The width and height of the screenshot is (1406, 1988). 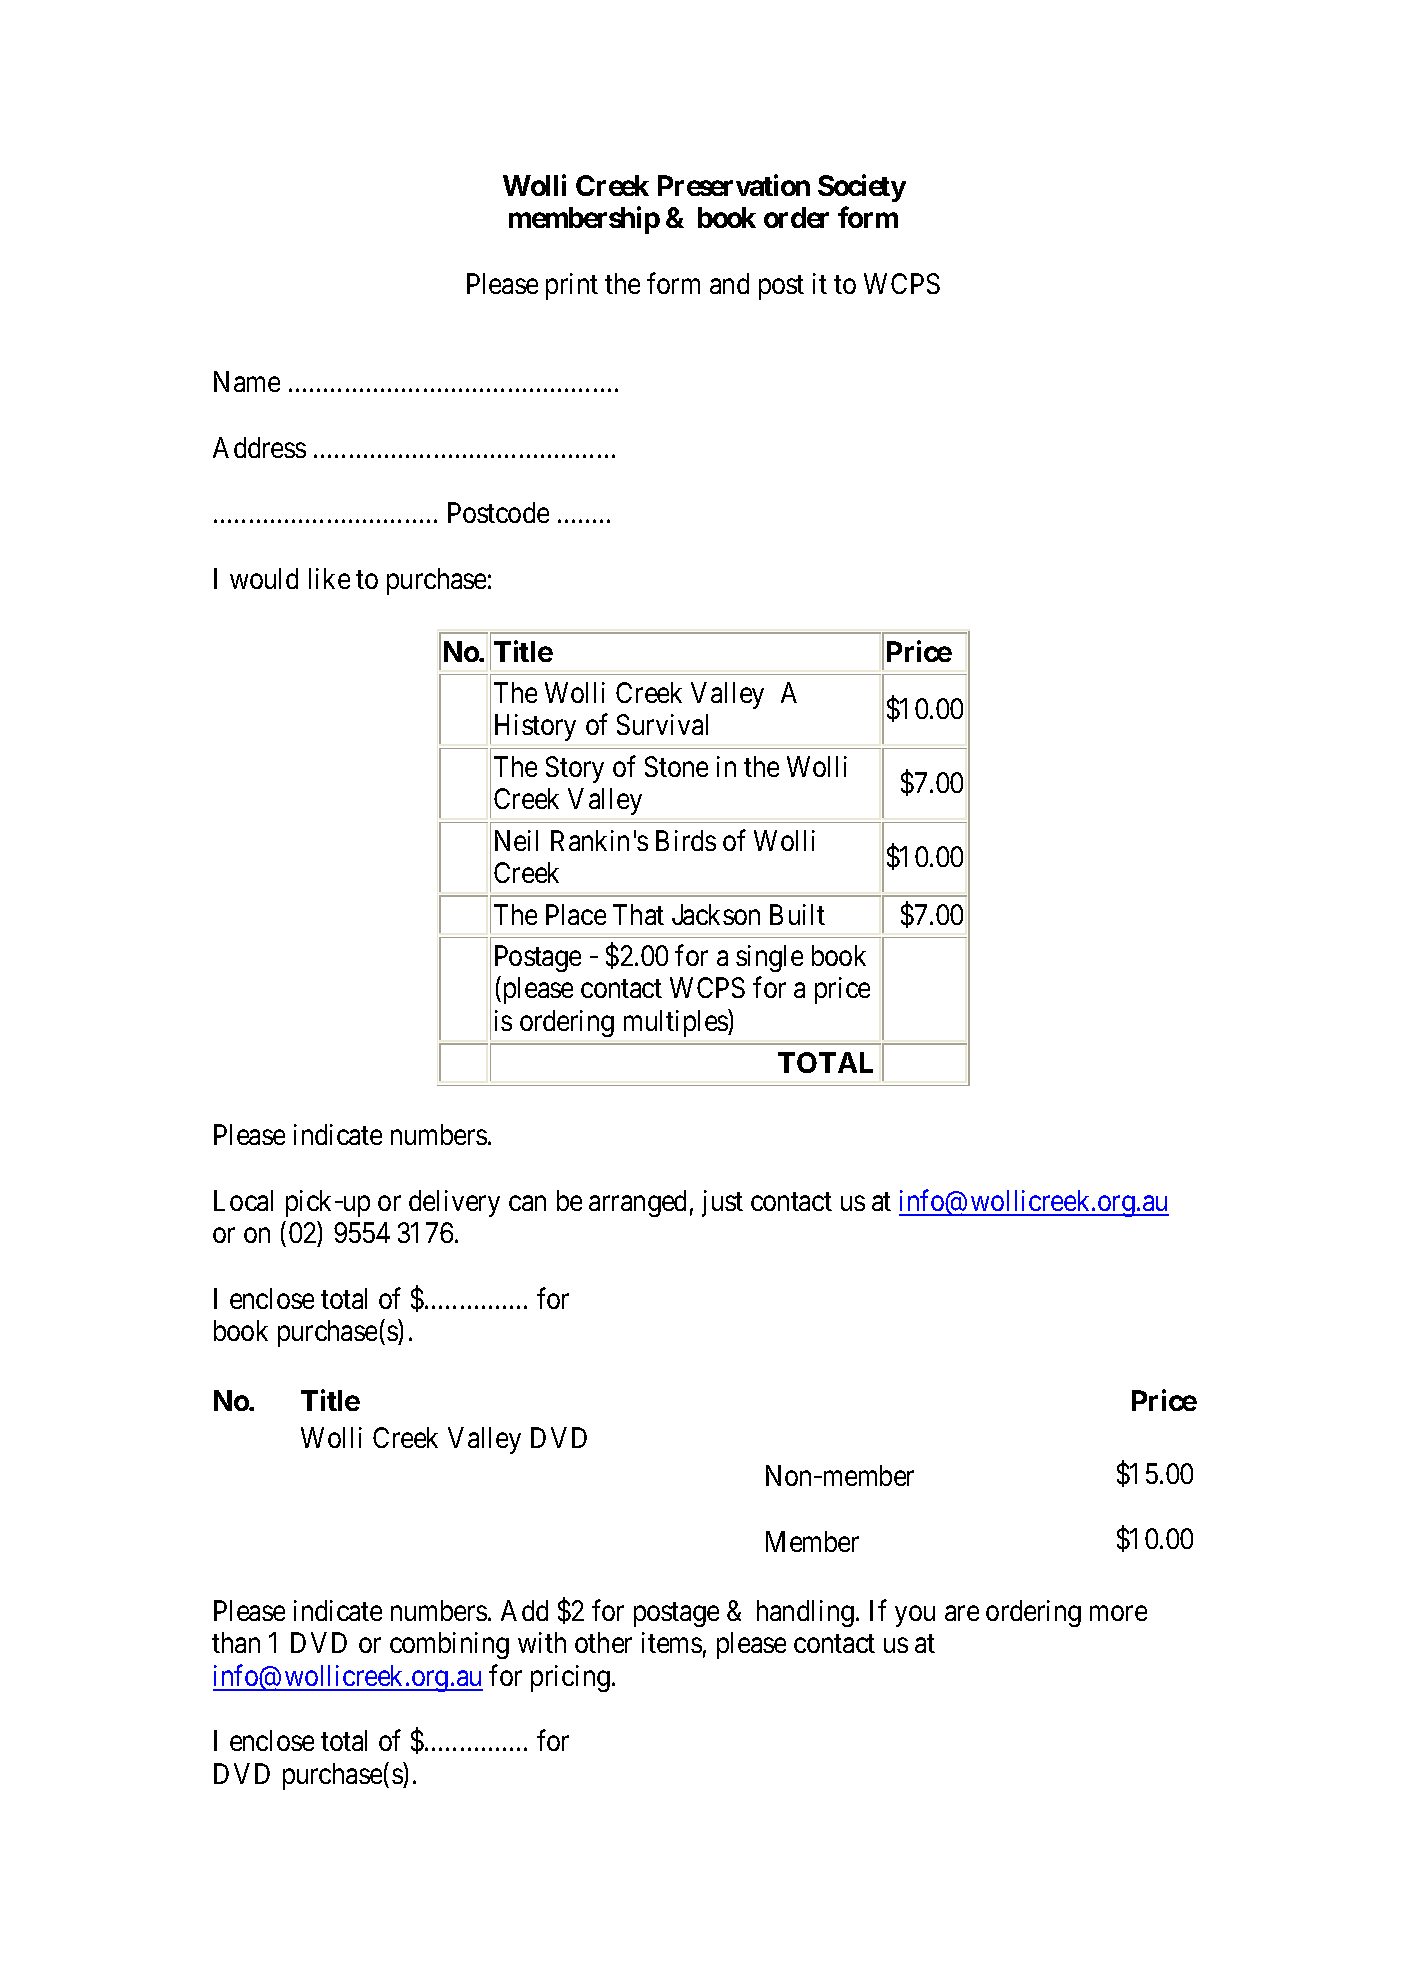 I want to click on than, so click(x=236, y=1642).
